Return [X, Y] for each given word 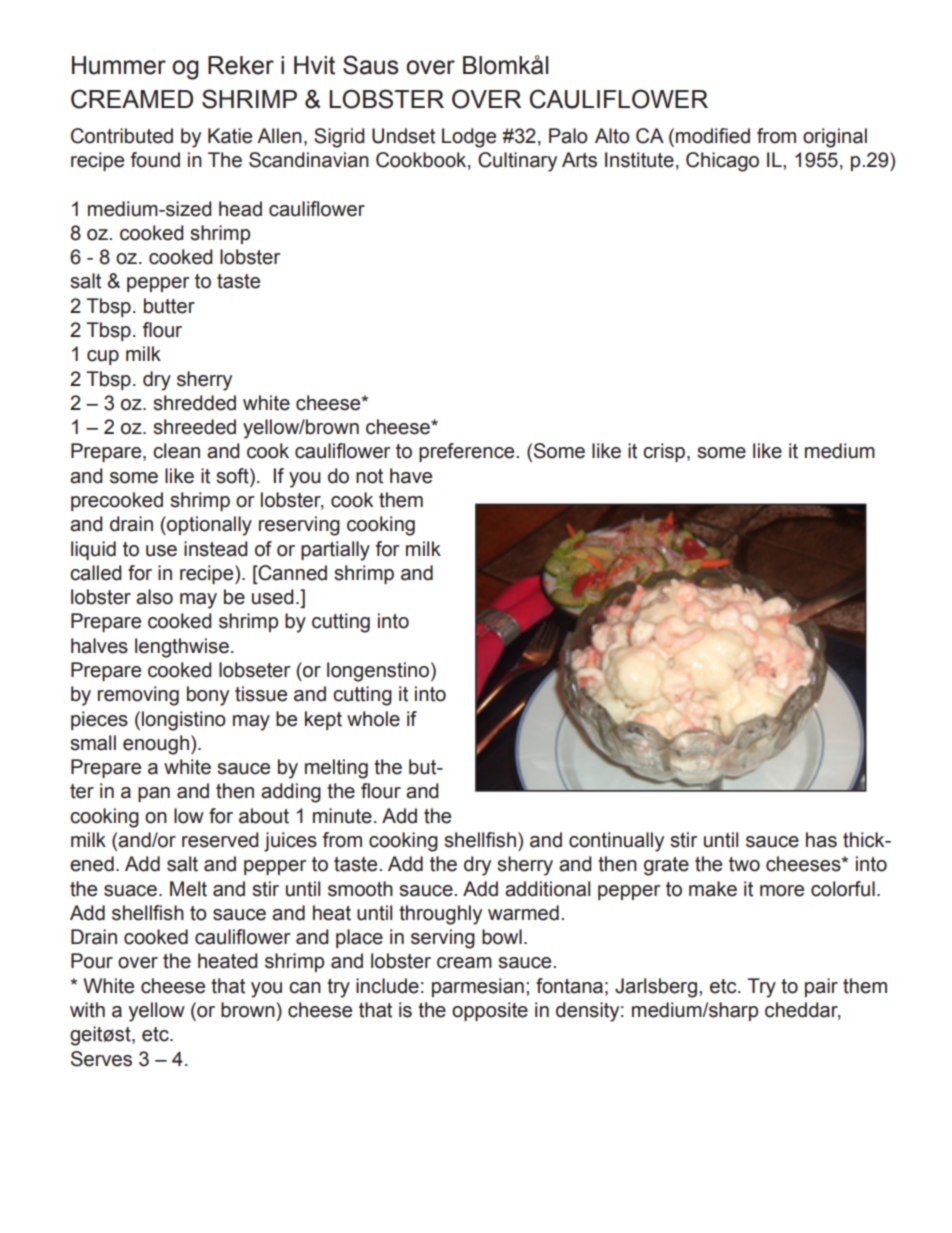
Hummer [119, 65]
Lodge [469, 138]
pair [821, 987]
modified [713, 136]
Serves [101, 1059]
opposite [490, 1011]
